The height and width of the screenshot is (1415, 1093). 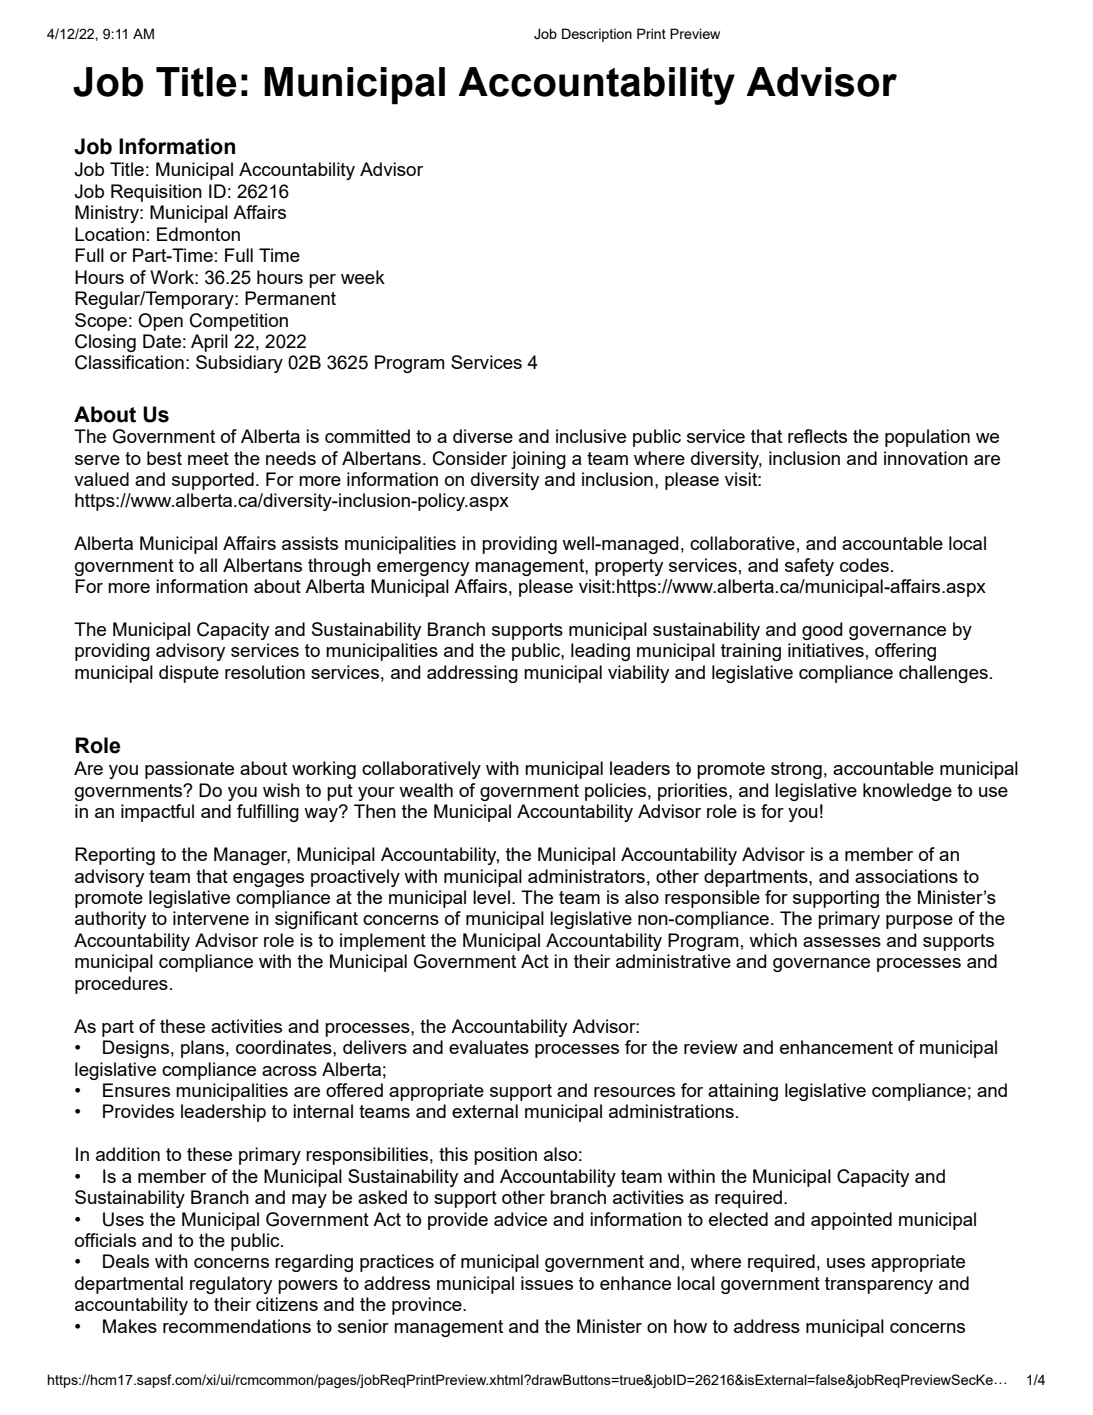 What do you see at coordinates (547, 1283) in the screenshot?
I see `issues` at bounding box center [547, 1283].
